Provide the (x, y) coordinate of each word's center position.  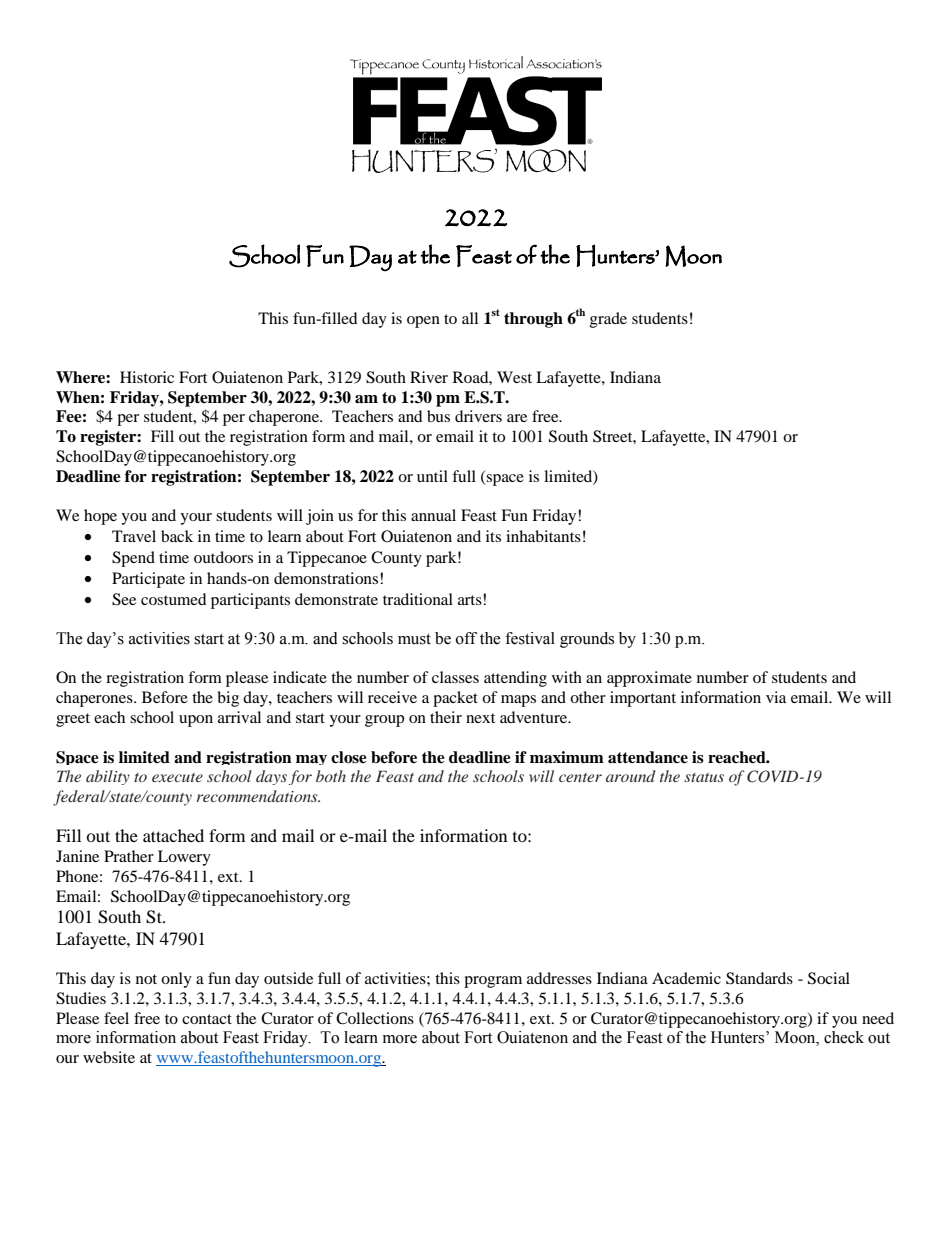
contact (207, 1019)
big (228, 699)
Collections (375, 1018)
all (470, 318)
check (844, 1037)
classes (455, 677)
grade (608, 320)
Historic (147, 377)
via (776, 697)
